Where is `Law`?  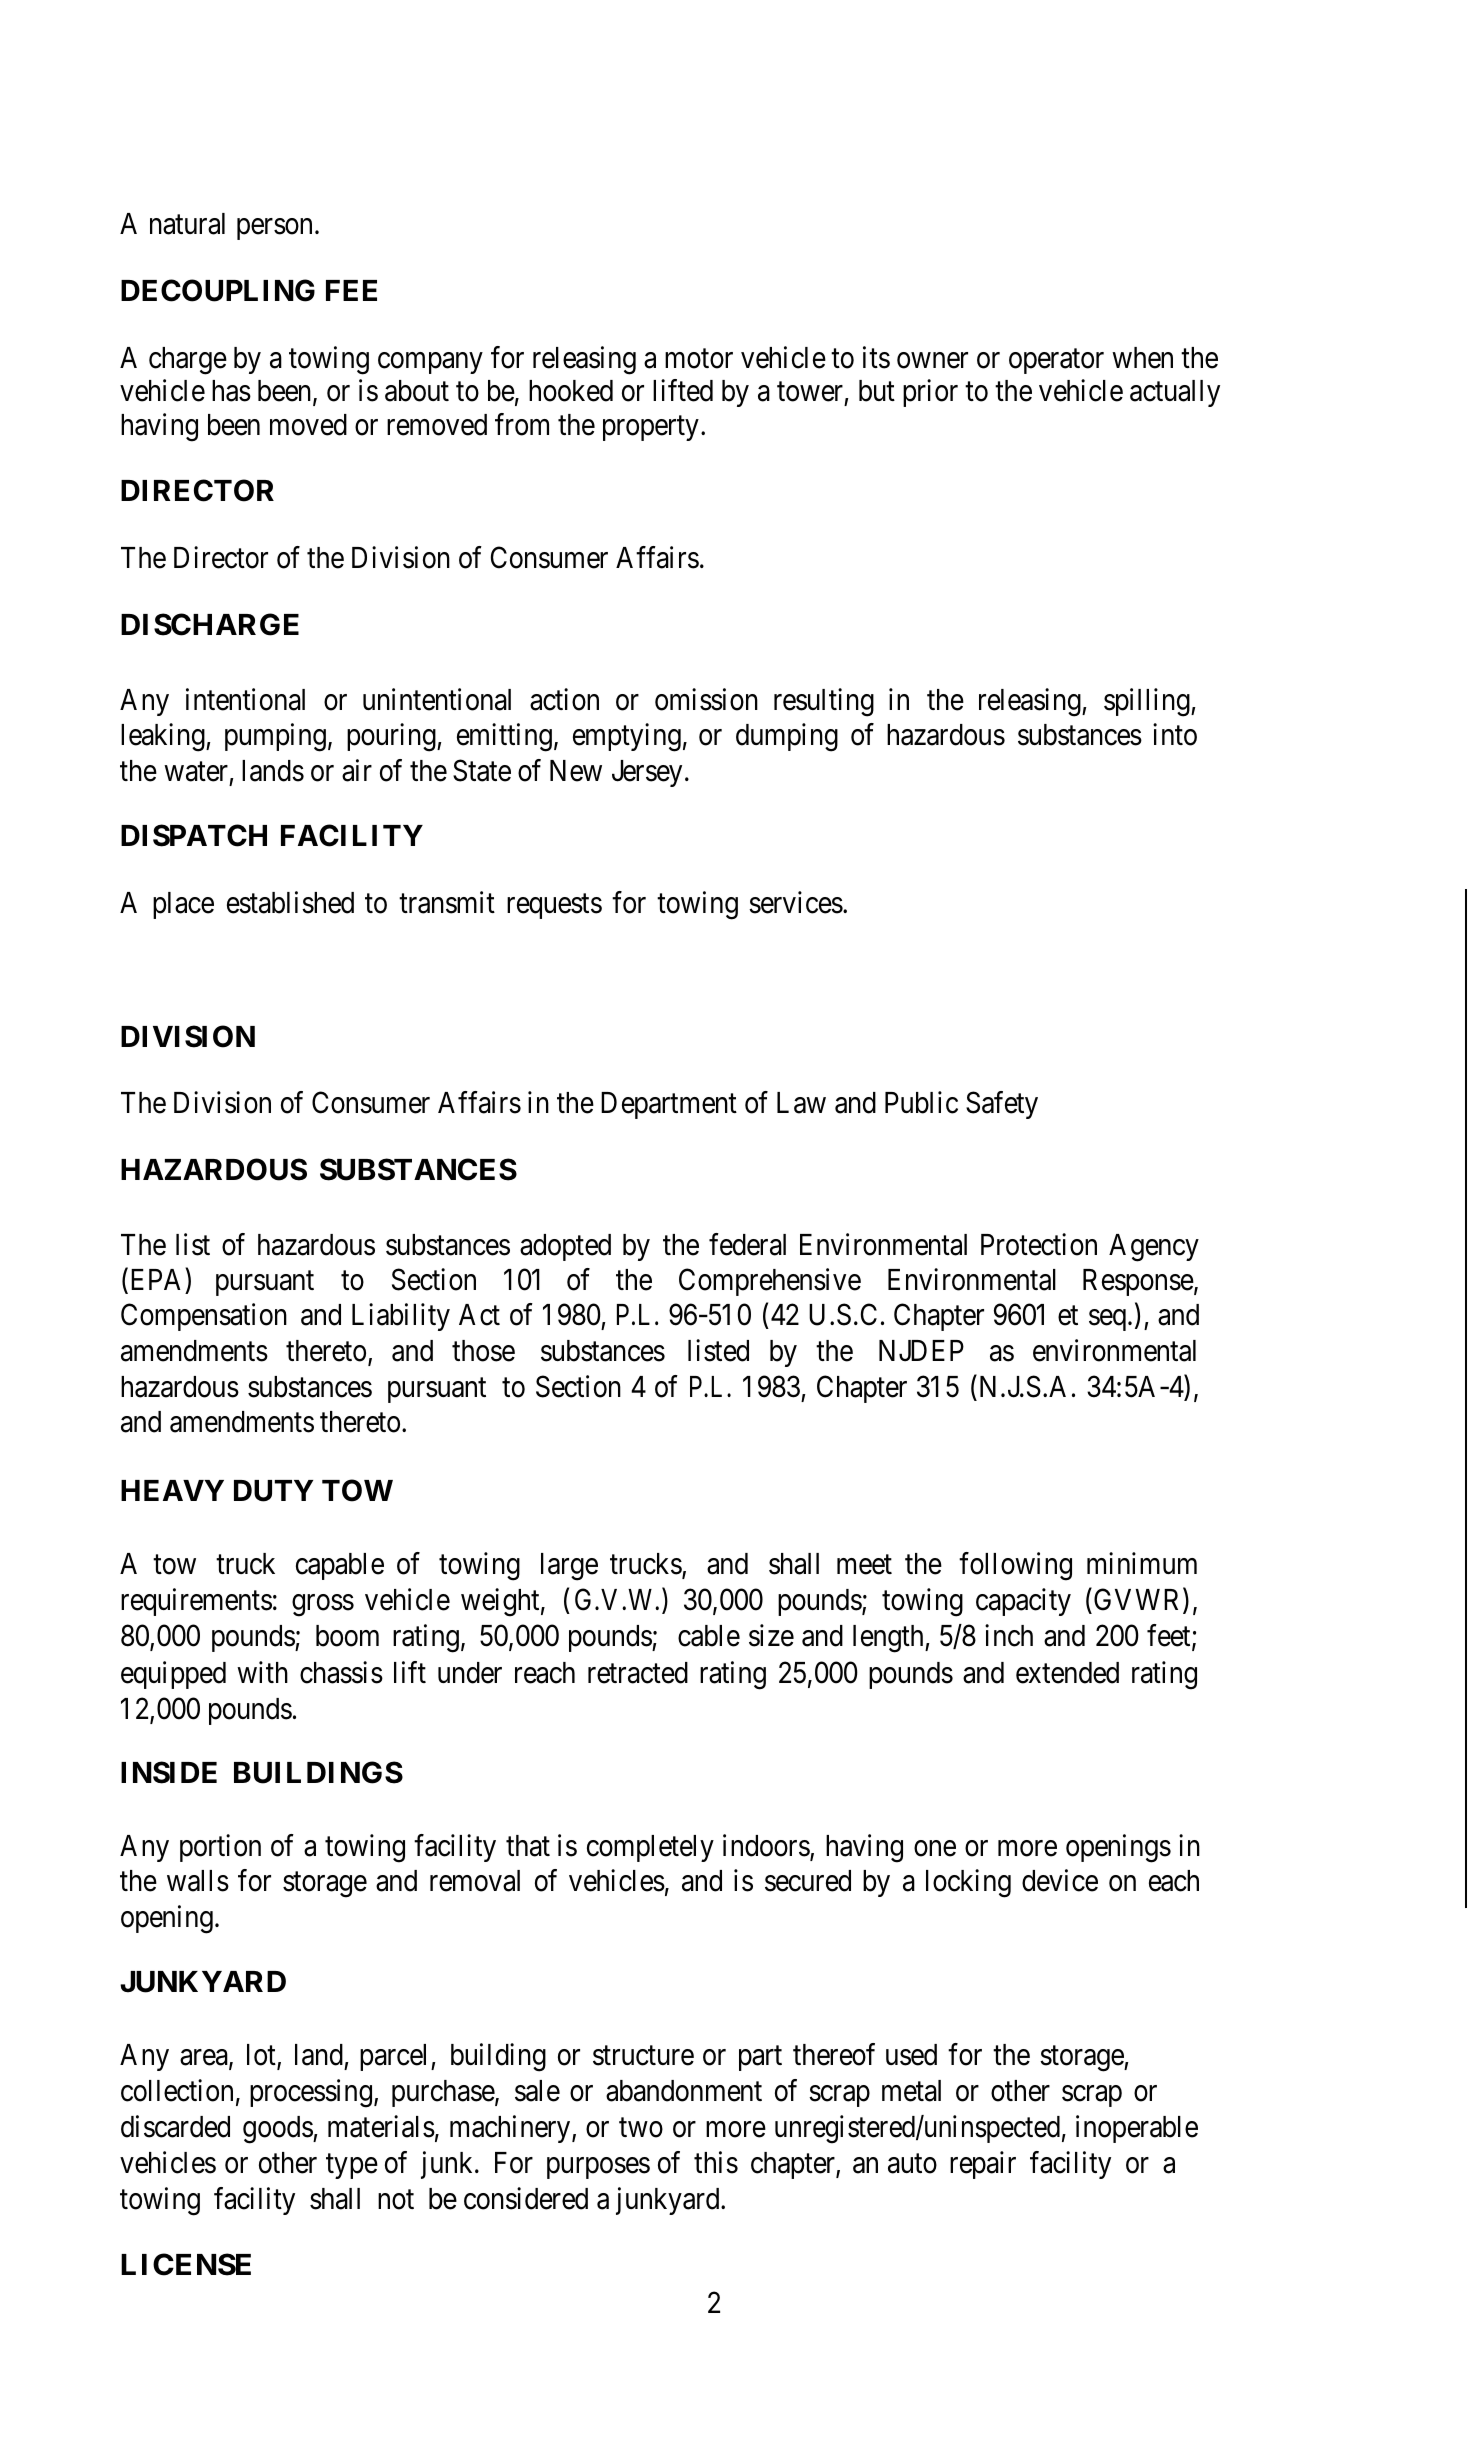
Law is located at coordinates (801, 1103).
